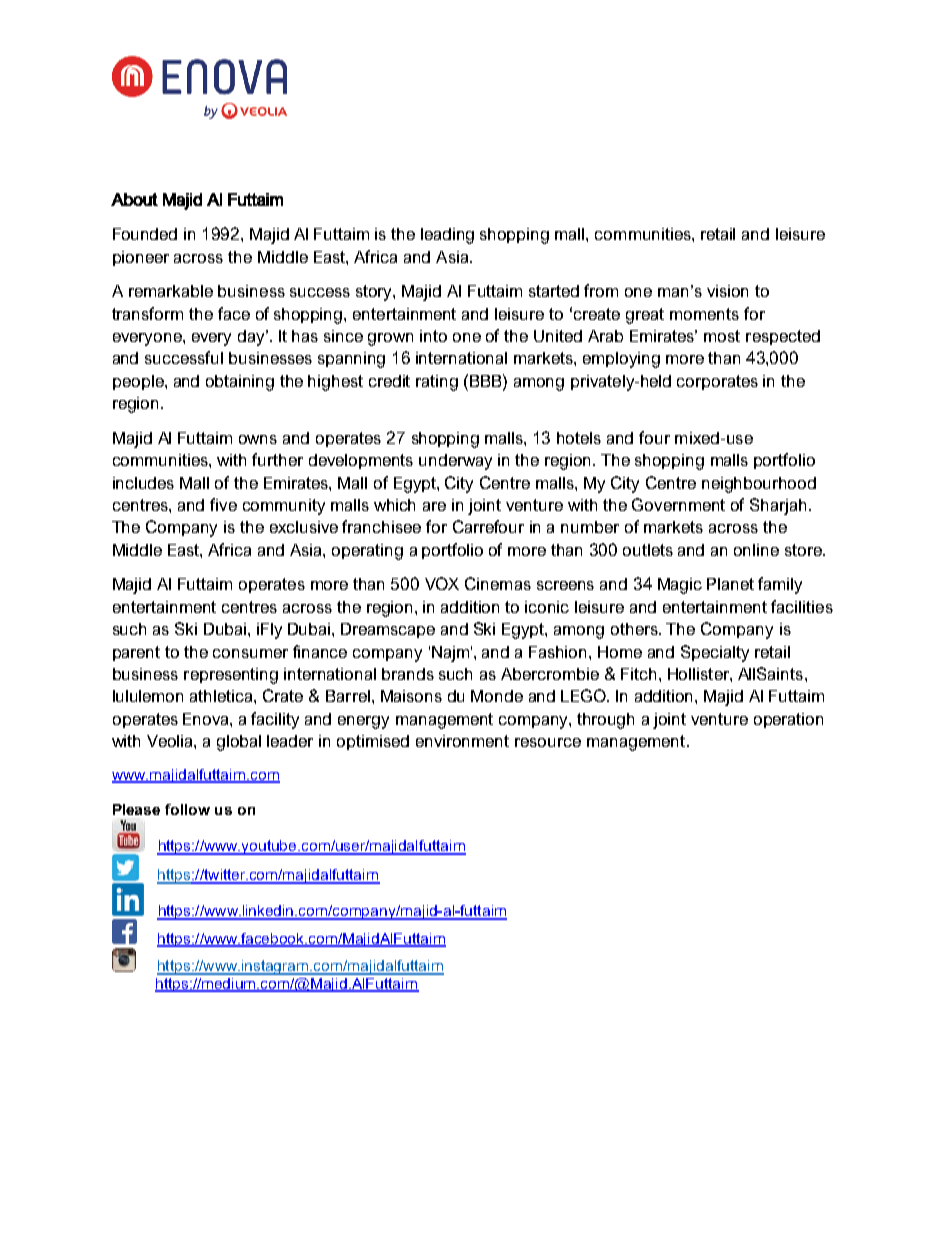  Describe the element at coordinates (462, 741) in the page. I see `environment` at that location.
